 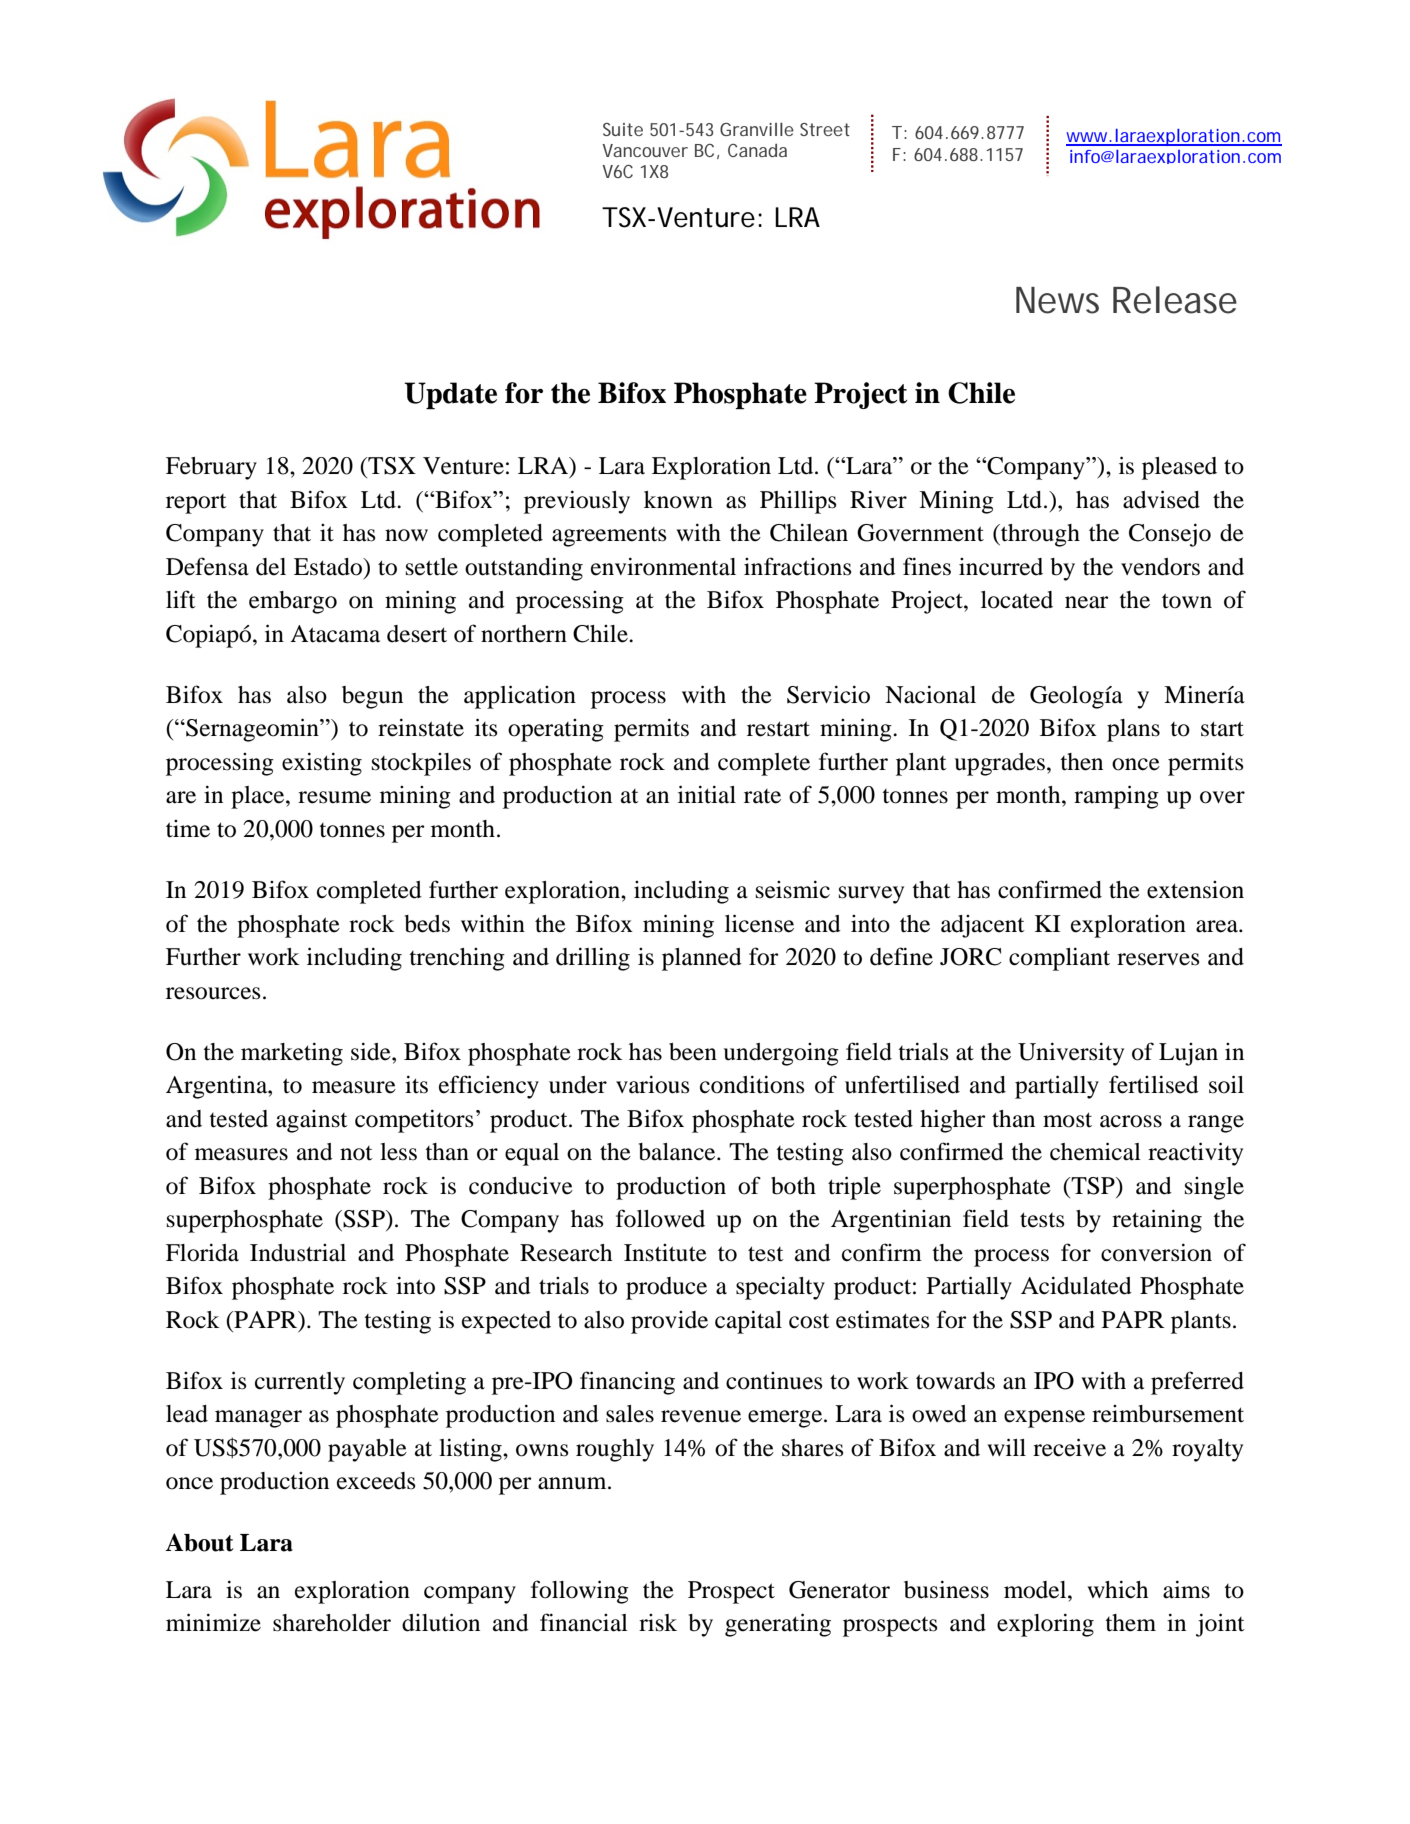 What do you see at coordinates (658, 1623) in the document?
I see `risk` at bounding box center [658, 1623].
